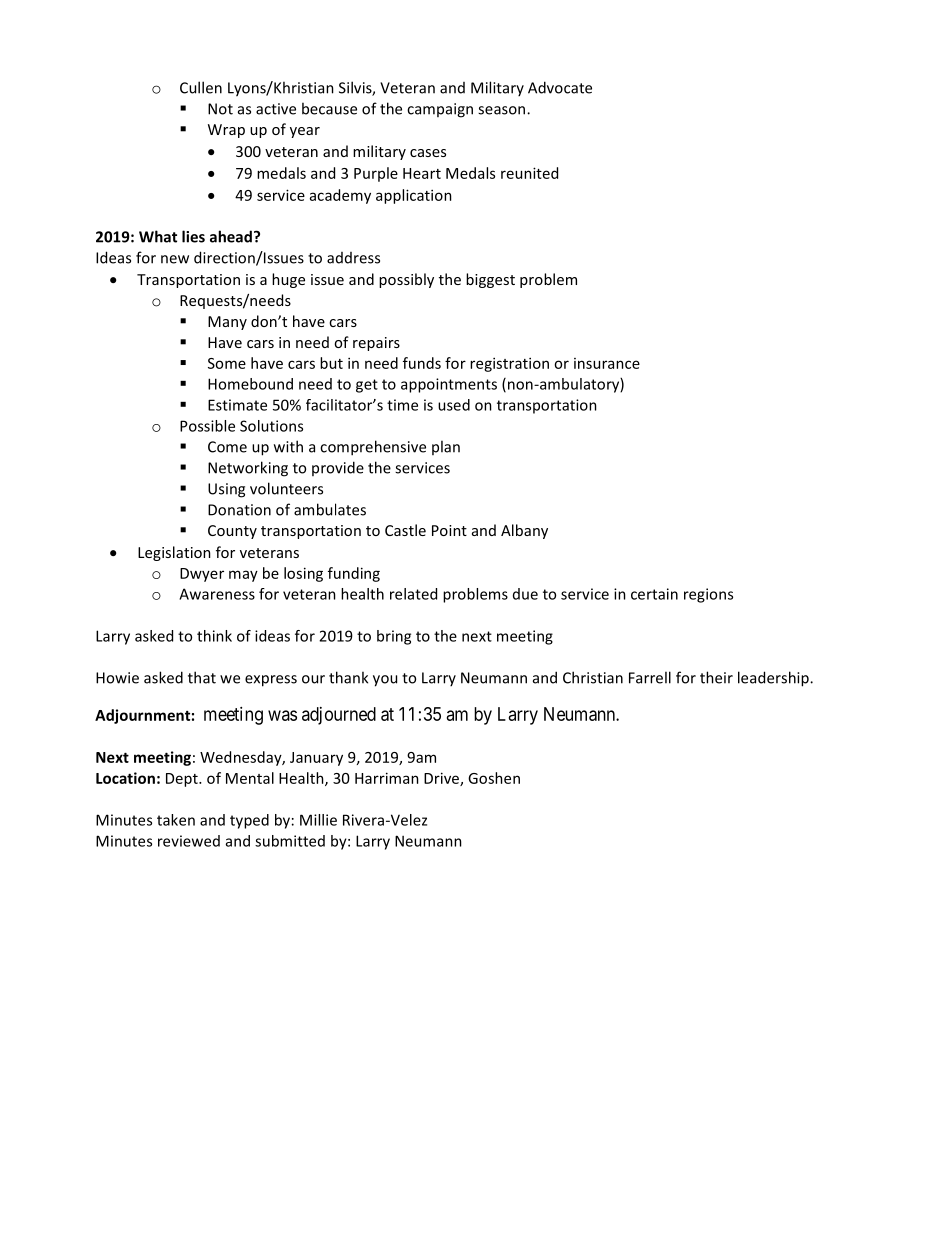 Image resolution: width=952 pixels, height=1233 pixels. Describe the element at coordinates (176, 820) in the screenshot. I see `taken` at that location.
